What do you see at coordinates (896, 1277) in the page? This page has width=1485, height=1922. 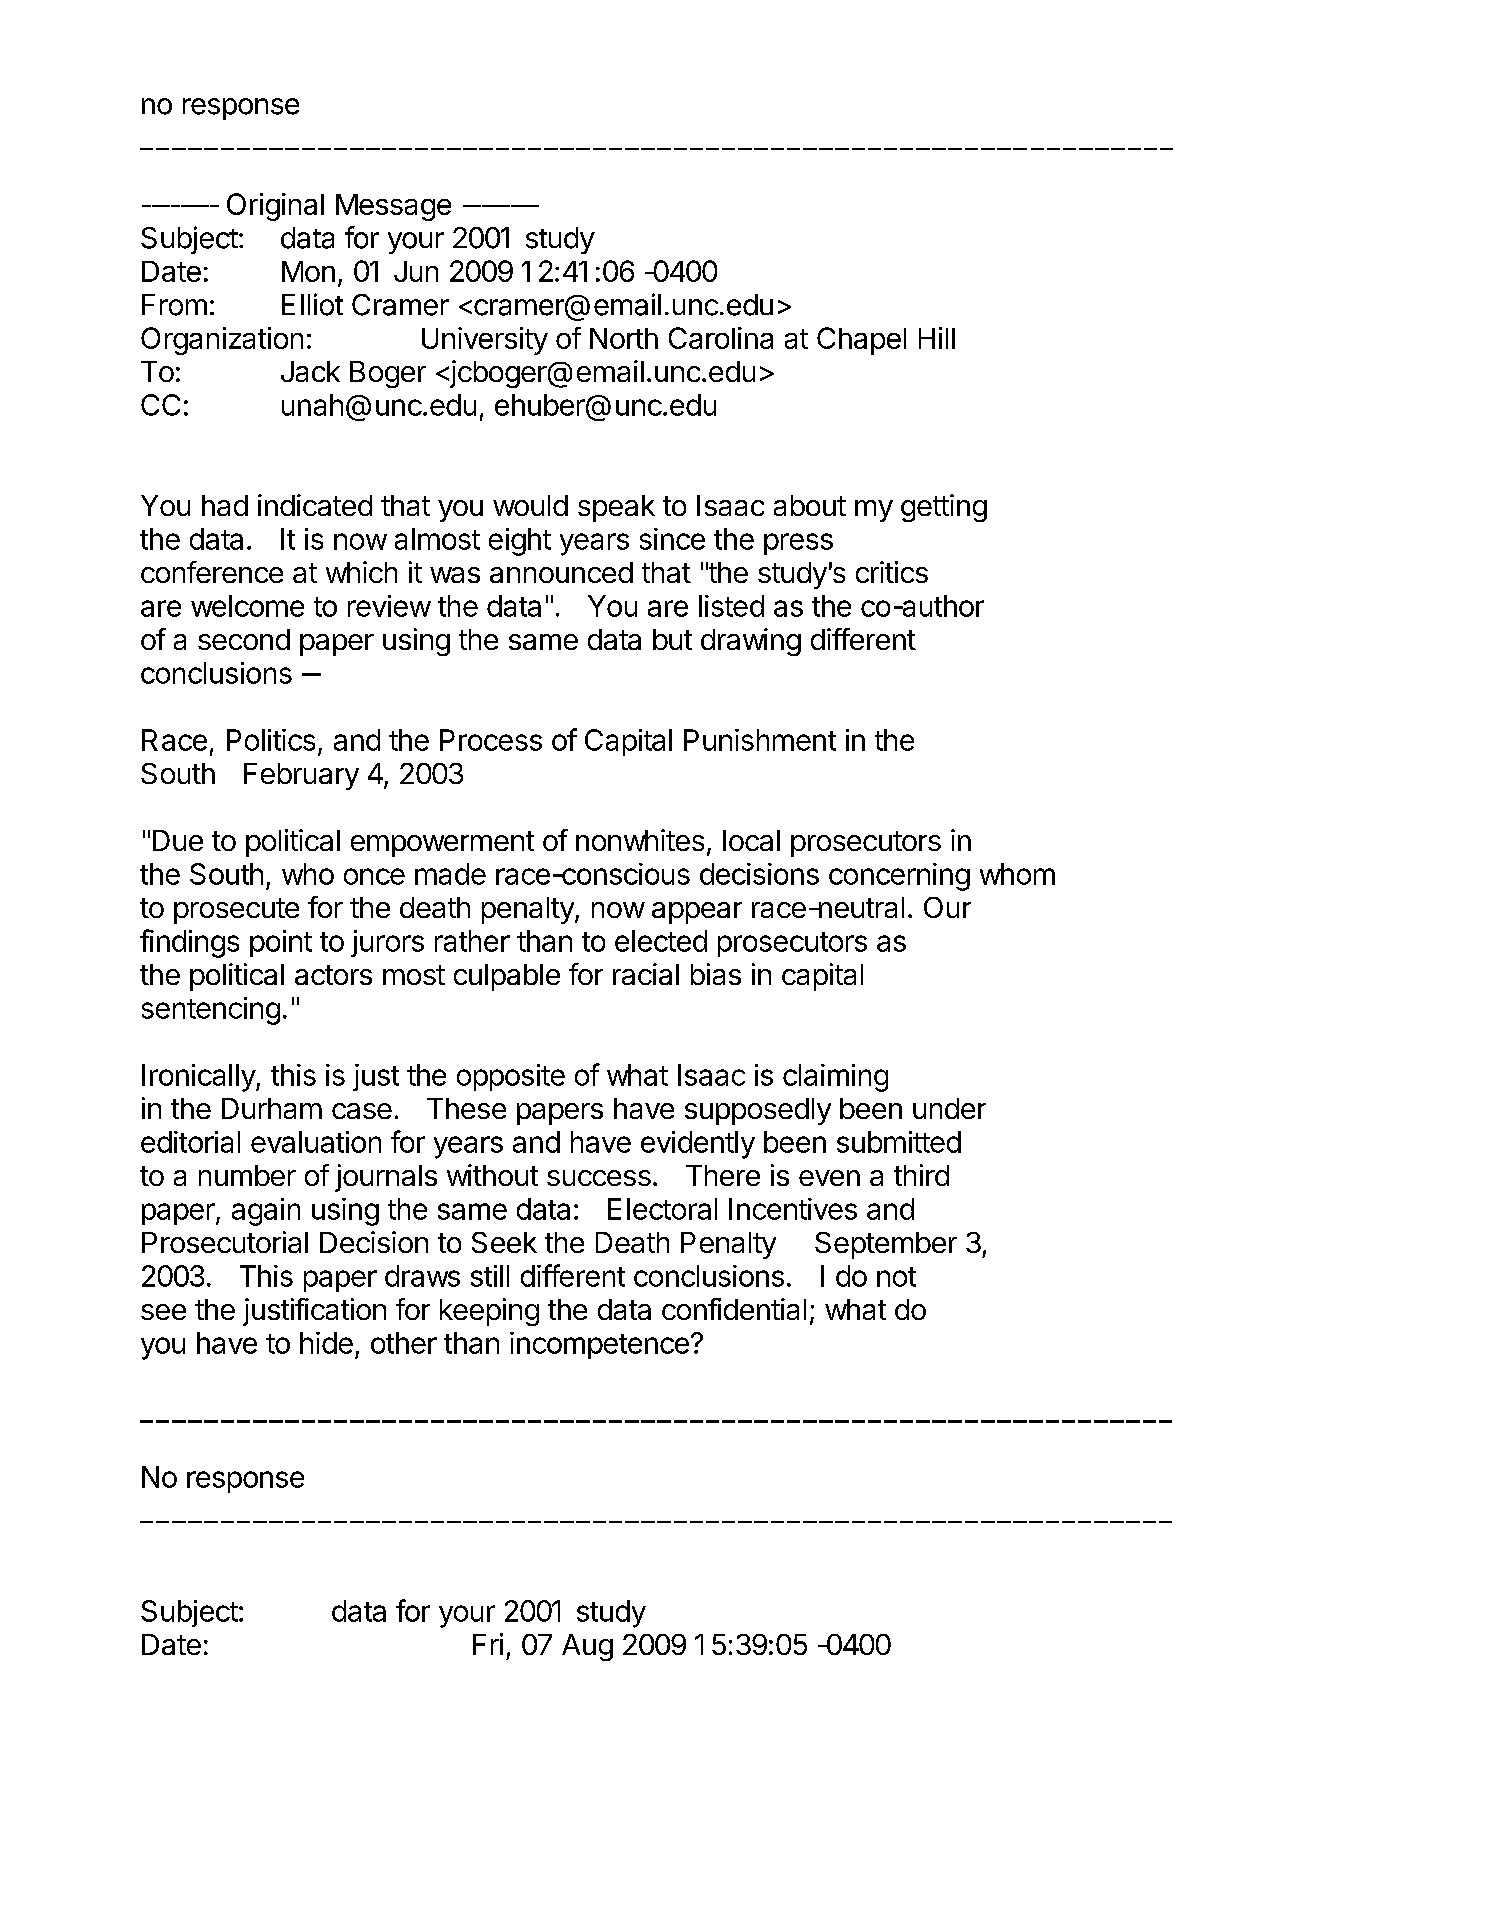 I see `not` at bounding box center [896, 1277].
